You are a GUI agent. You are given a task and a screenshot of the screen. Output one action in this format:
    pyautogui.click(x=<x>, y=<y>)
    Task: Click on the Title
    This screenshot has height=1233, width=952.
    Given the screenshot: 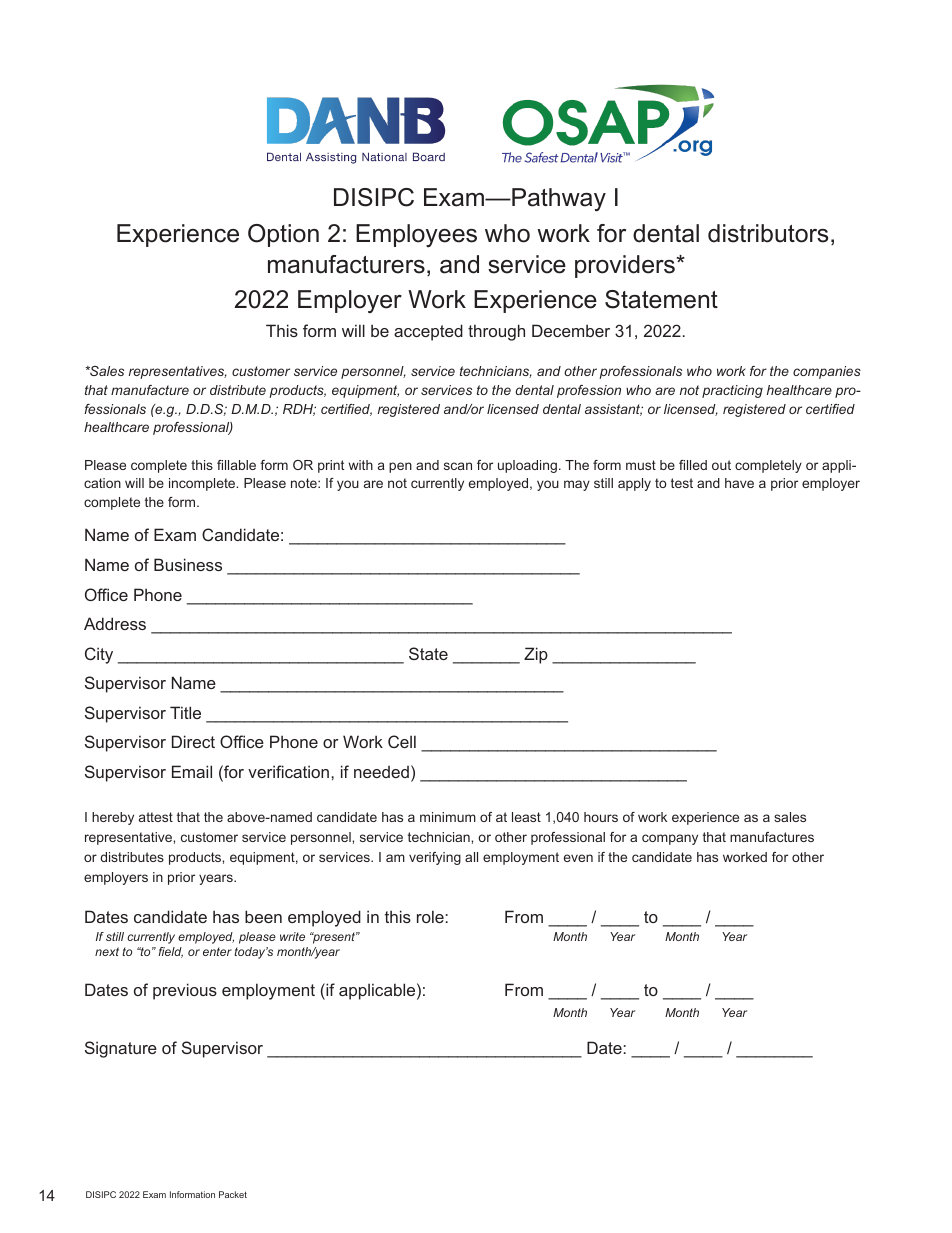 What is the action you would take?
    pyautogui.click(x=185, y=712)
